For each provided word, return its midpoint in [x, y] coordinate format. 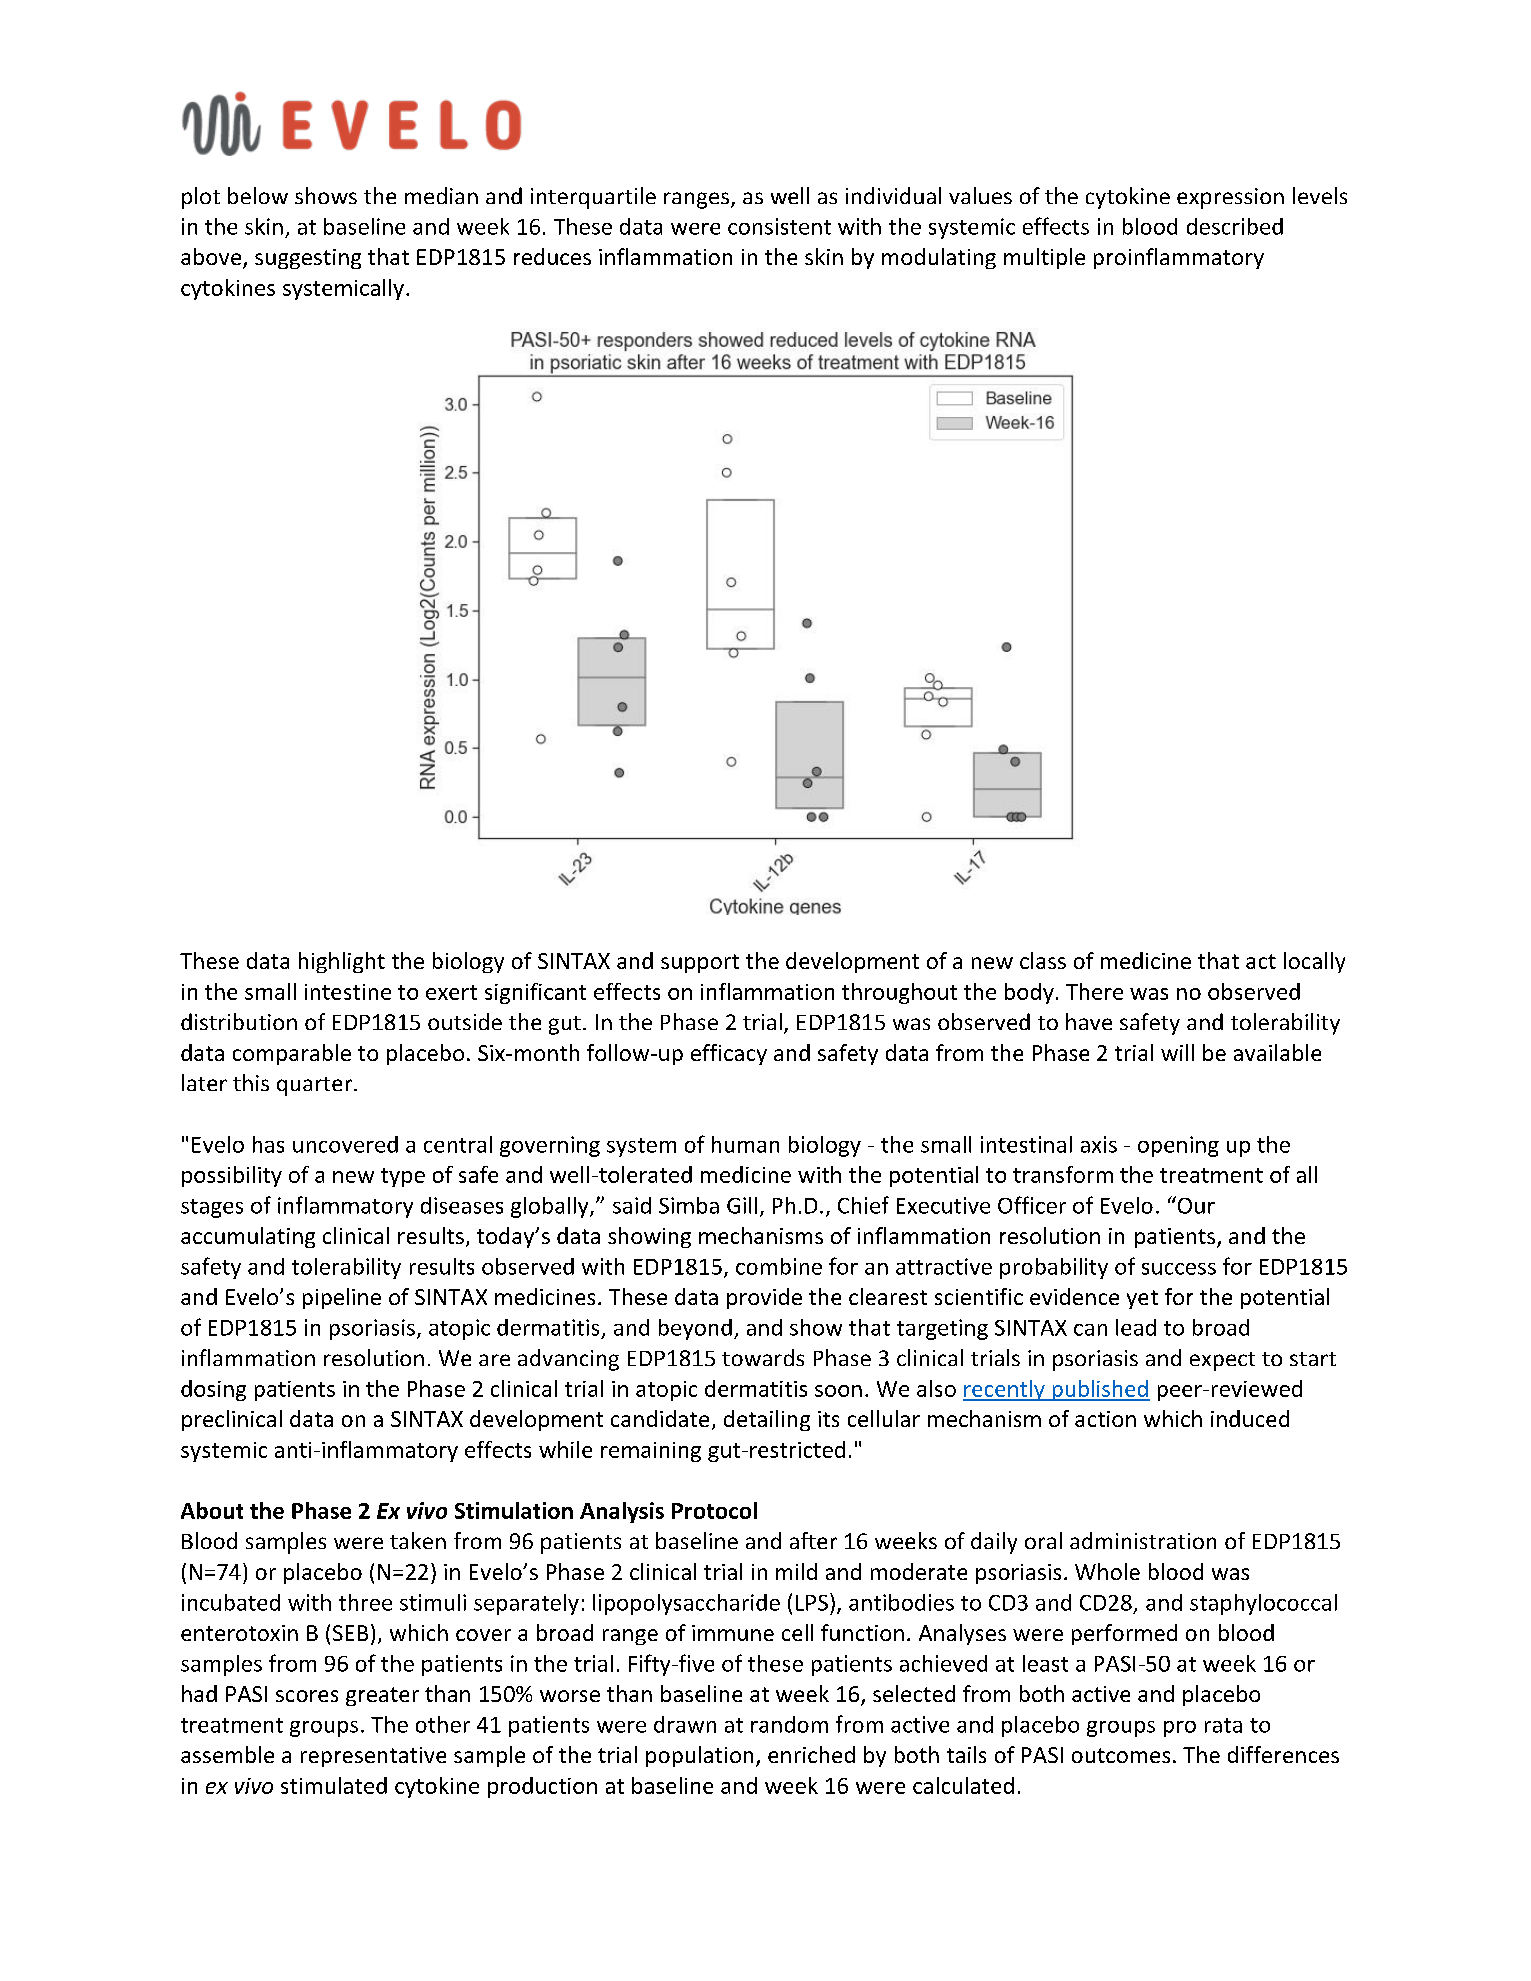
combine [779, 1266]
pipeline [342, 1298]
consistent [779, 226]
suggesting [308, 259]
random [789, 1724]
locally [1314, 962]
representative [373, 1757]
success [1179, 1269]
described [1235, 226]
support [700, 963]
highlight [342, 962]
